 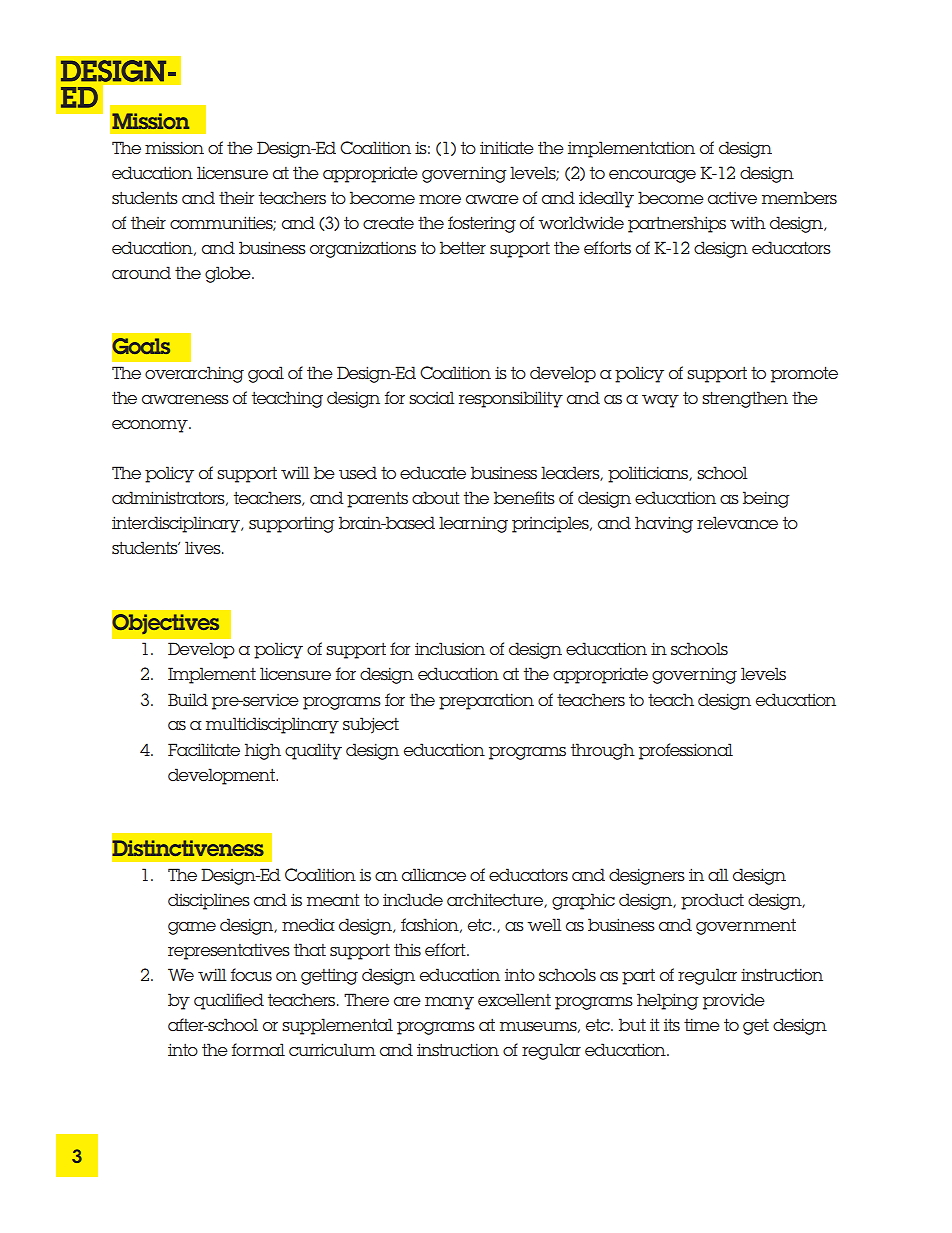 I want to click on overarching, so click(x=194, y=374).
